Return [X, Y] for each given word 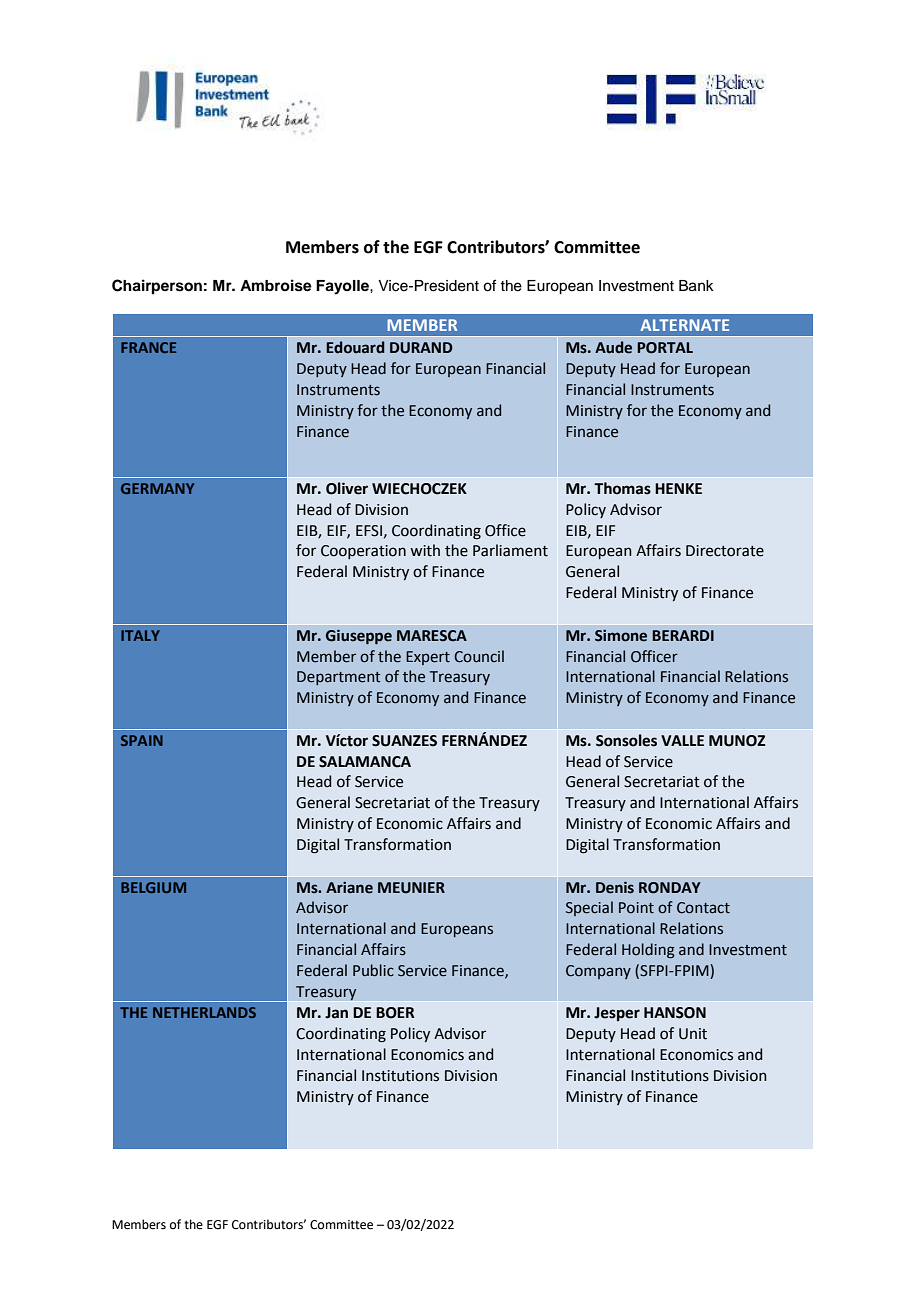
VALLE [682, 740]
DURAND [421, 348]
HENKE [678, 488]
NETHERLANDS [204, 1012]
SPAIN [142, 740]
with [425, 550]
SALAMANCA [365, 762]
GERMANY [157, 488]
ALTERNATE [684, 325]
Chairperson [157, 287]
